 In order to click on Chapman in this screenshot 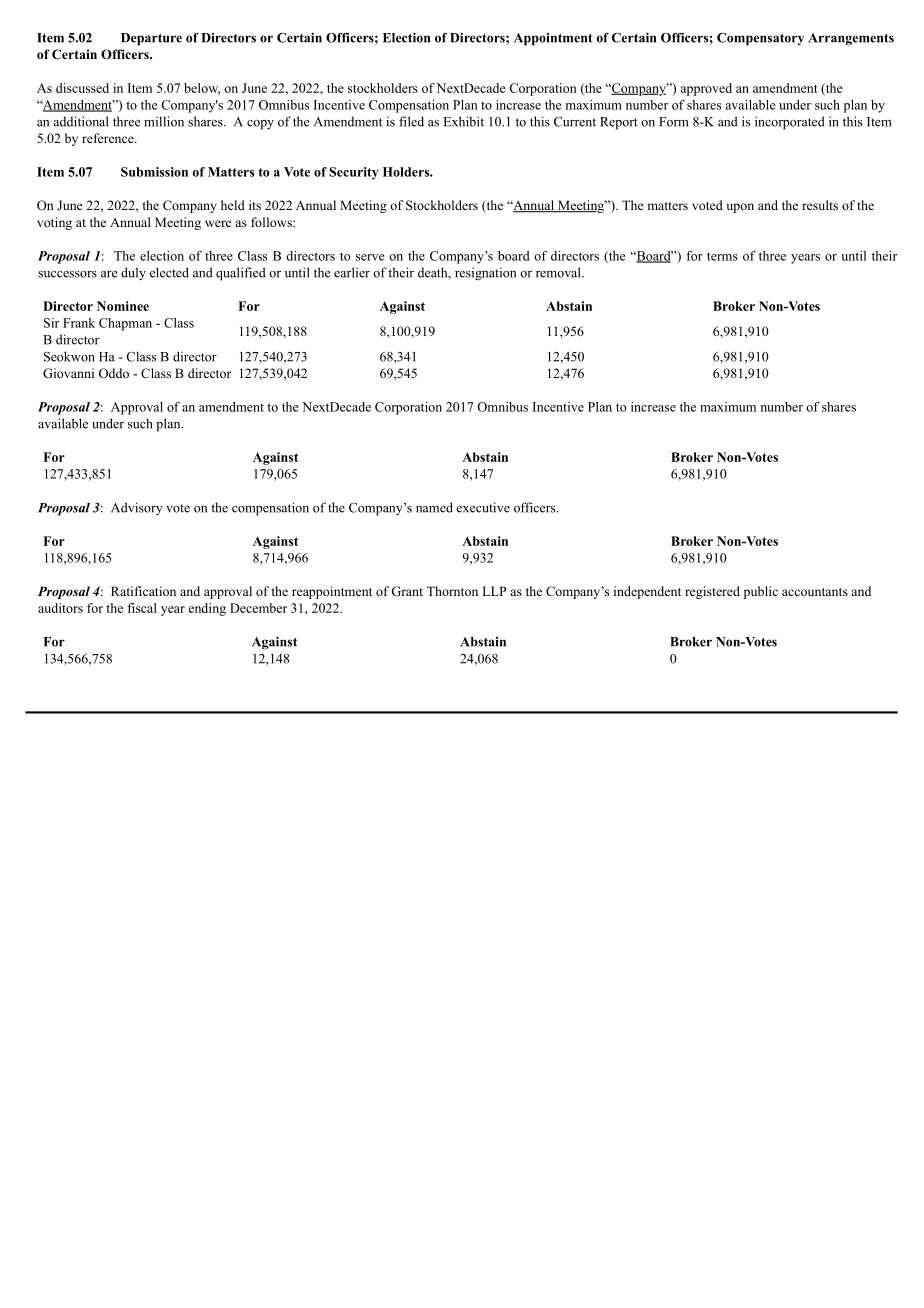, I will do `click(125, 324)`.
